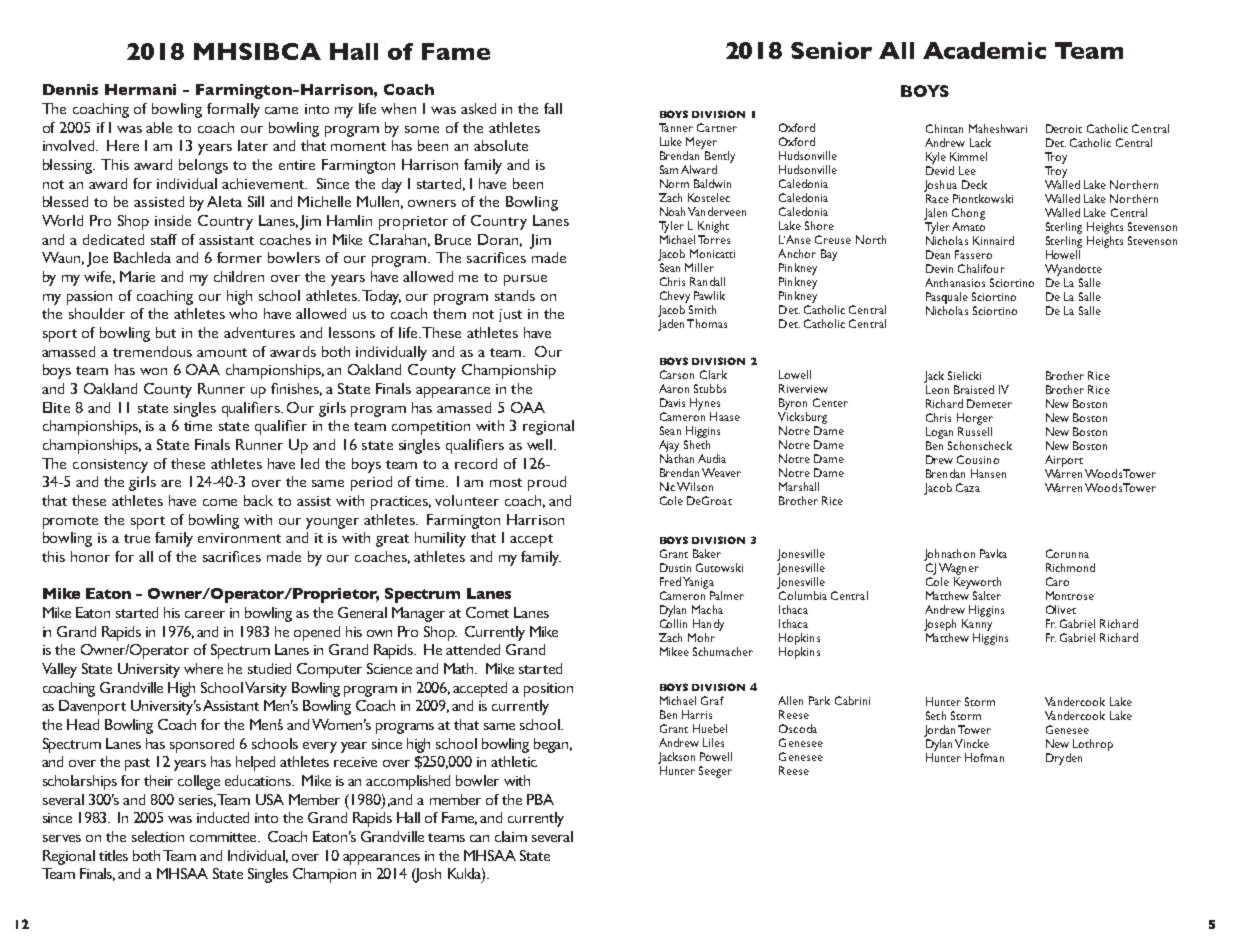  I want to click on Fred, so click(670, 581).
